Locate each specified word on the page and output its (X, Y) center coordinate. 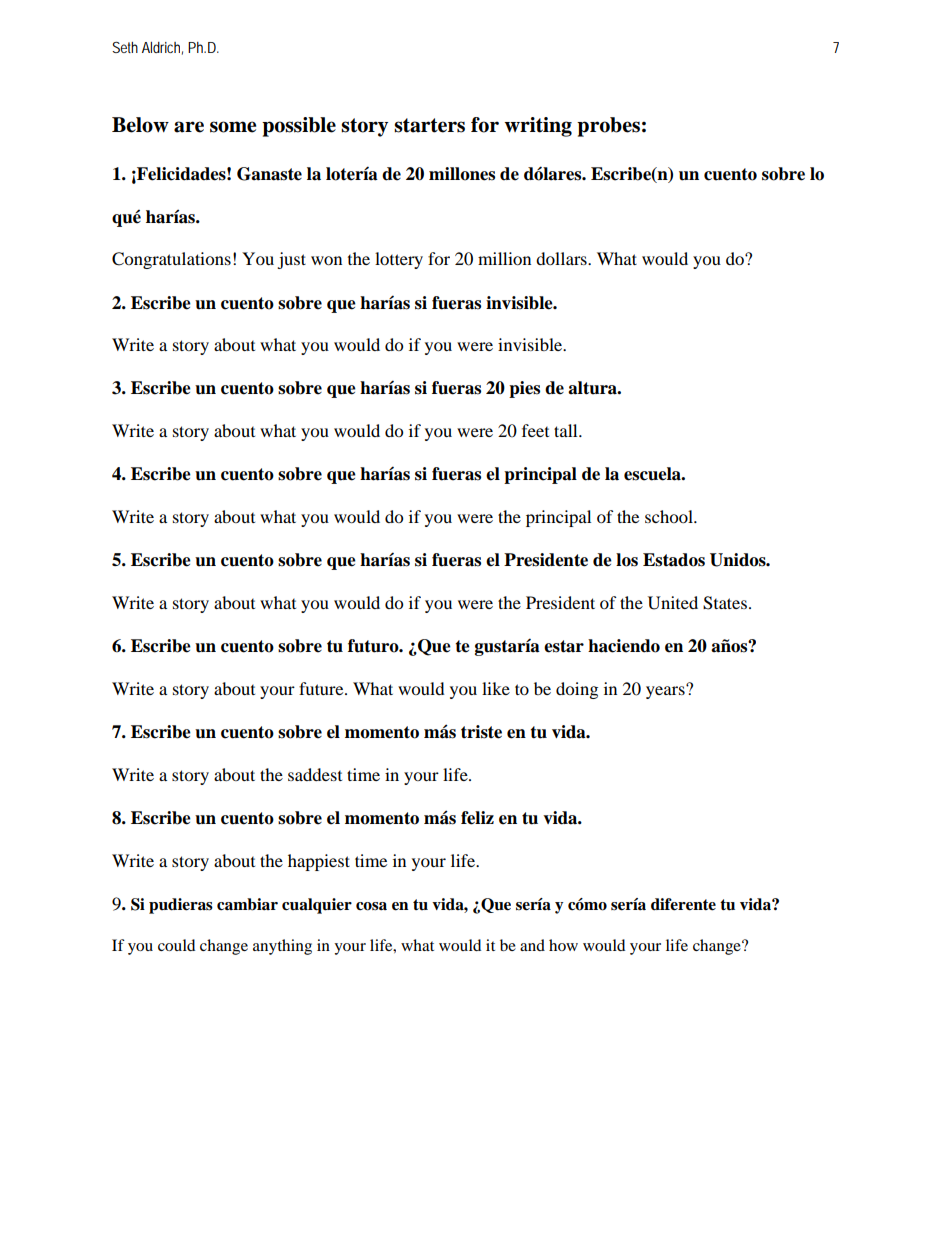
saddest (315, 774)
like (496, 688)
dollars (562, 258)
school (670, 516)
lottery (399, 260)
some (233, 127)
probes (608, 127)
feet (535, 430)
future (322, 688)
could (176, 945)
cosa (371, 906)
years (666, 691)
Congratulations (171, 260)
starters (429, 125)
